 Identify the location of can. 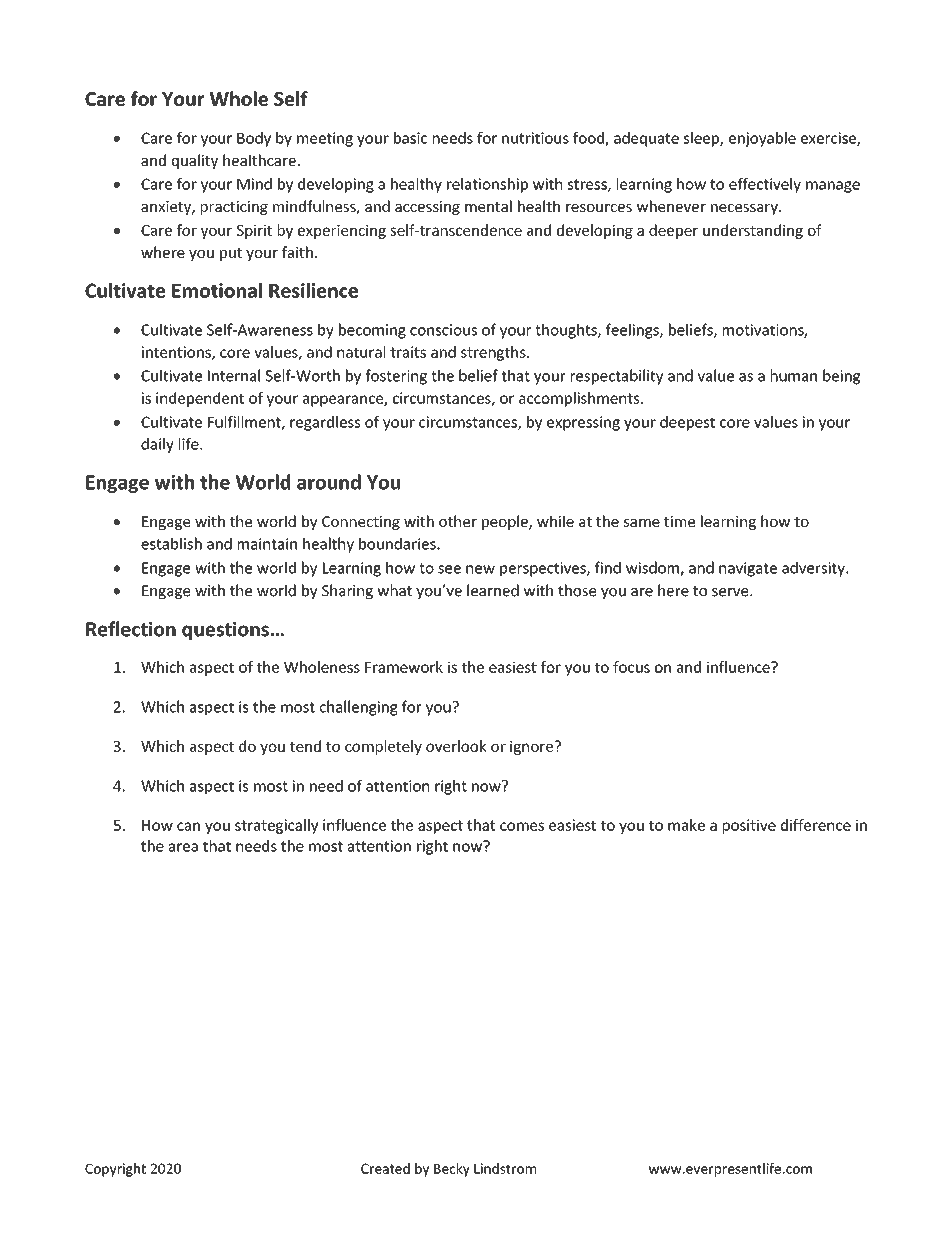
(188, 826).
